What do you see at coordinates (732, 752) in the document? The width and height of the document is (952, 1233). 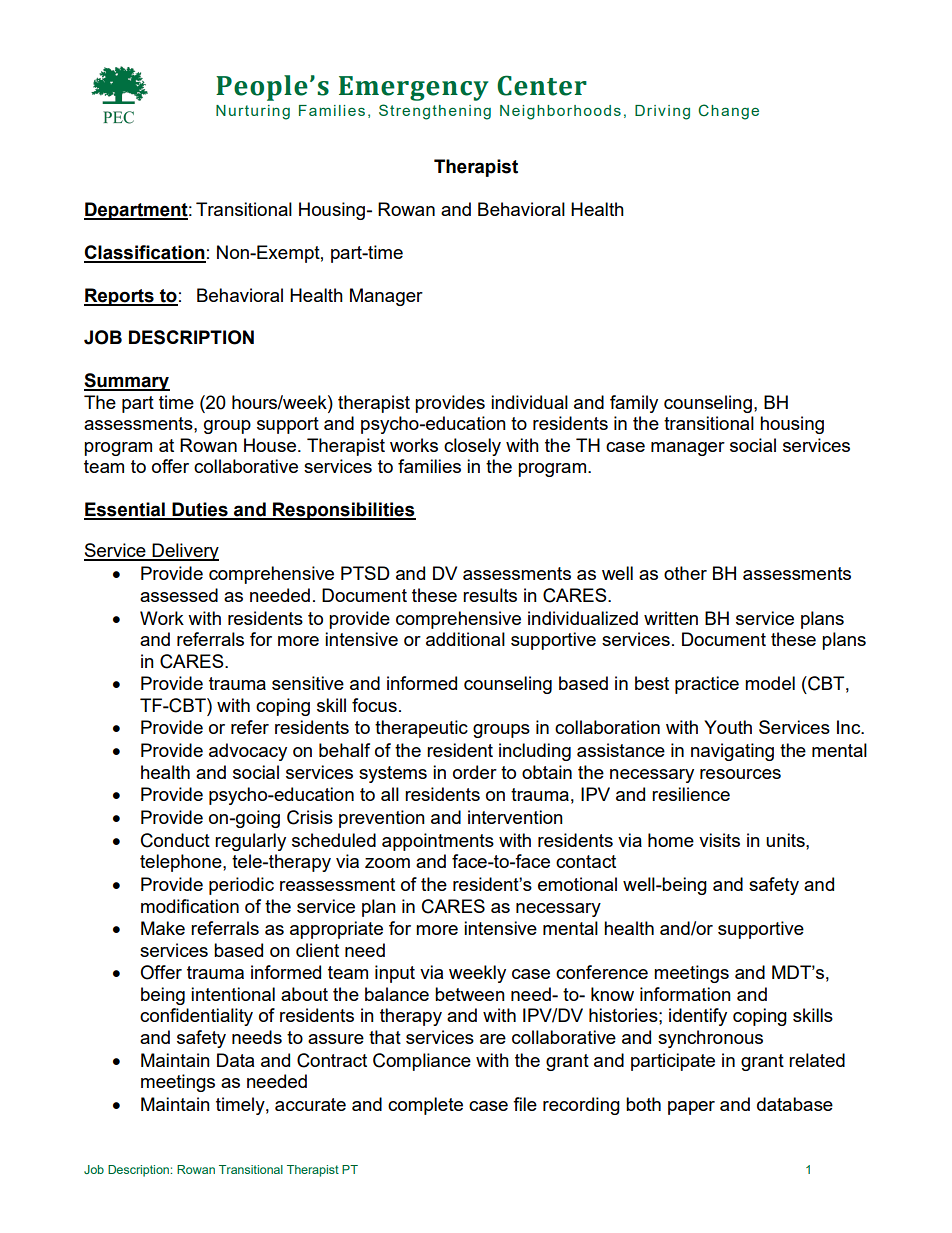 I see `navigating` at bounding box center [732, 752].
